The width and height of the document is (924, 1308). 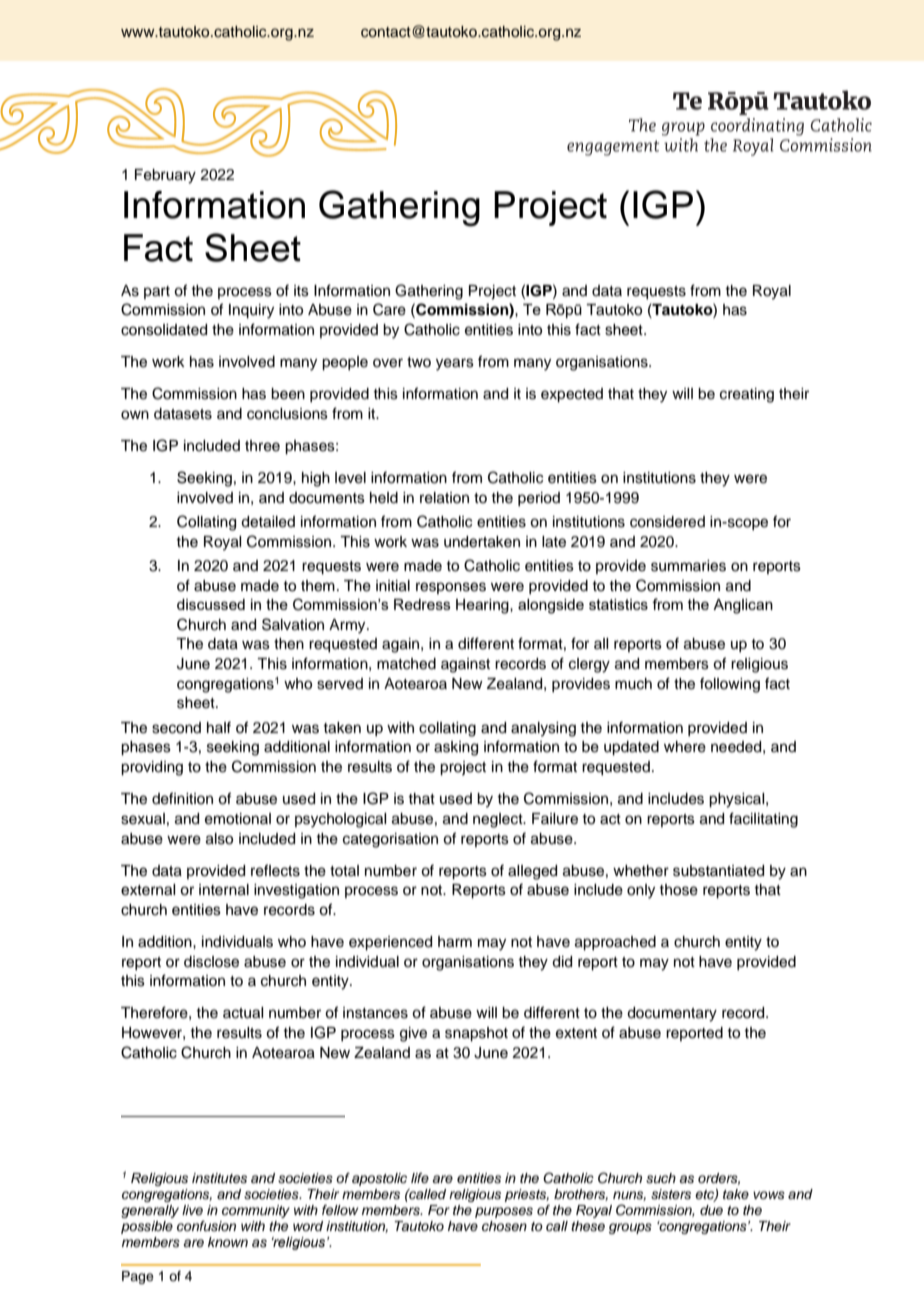 I want to click on actual, so click(x=243, y=1013).
